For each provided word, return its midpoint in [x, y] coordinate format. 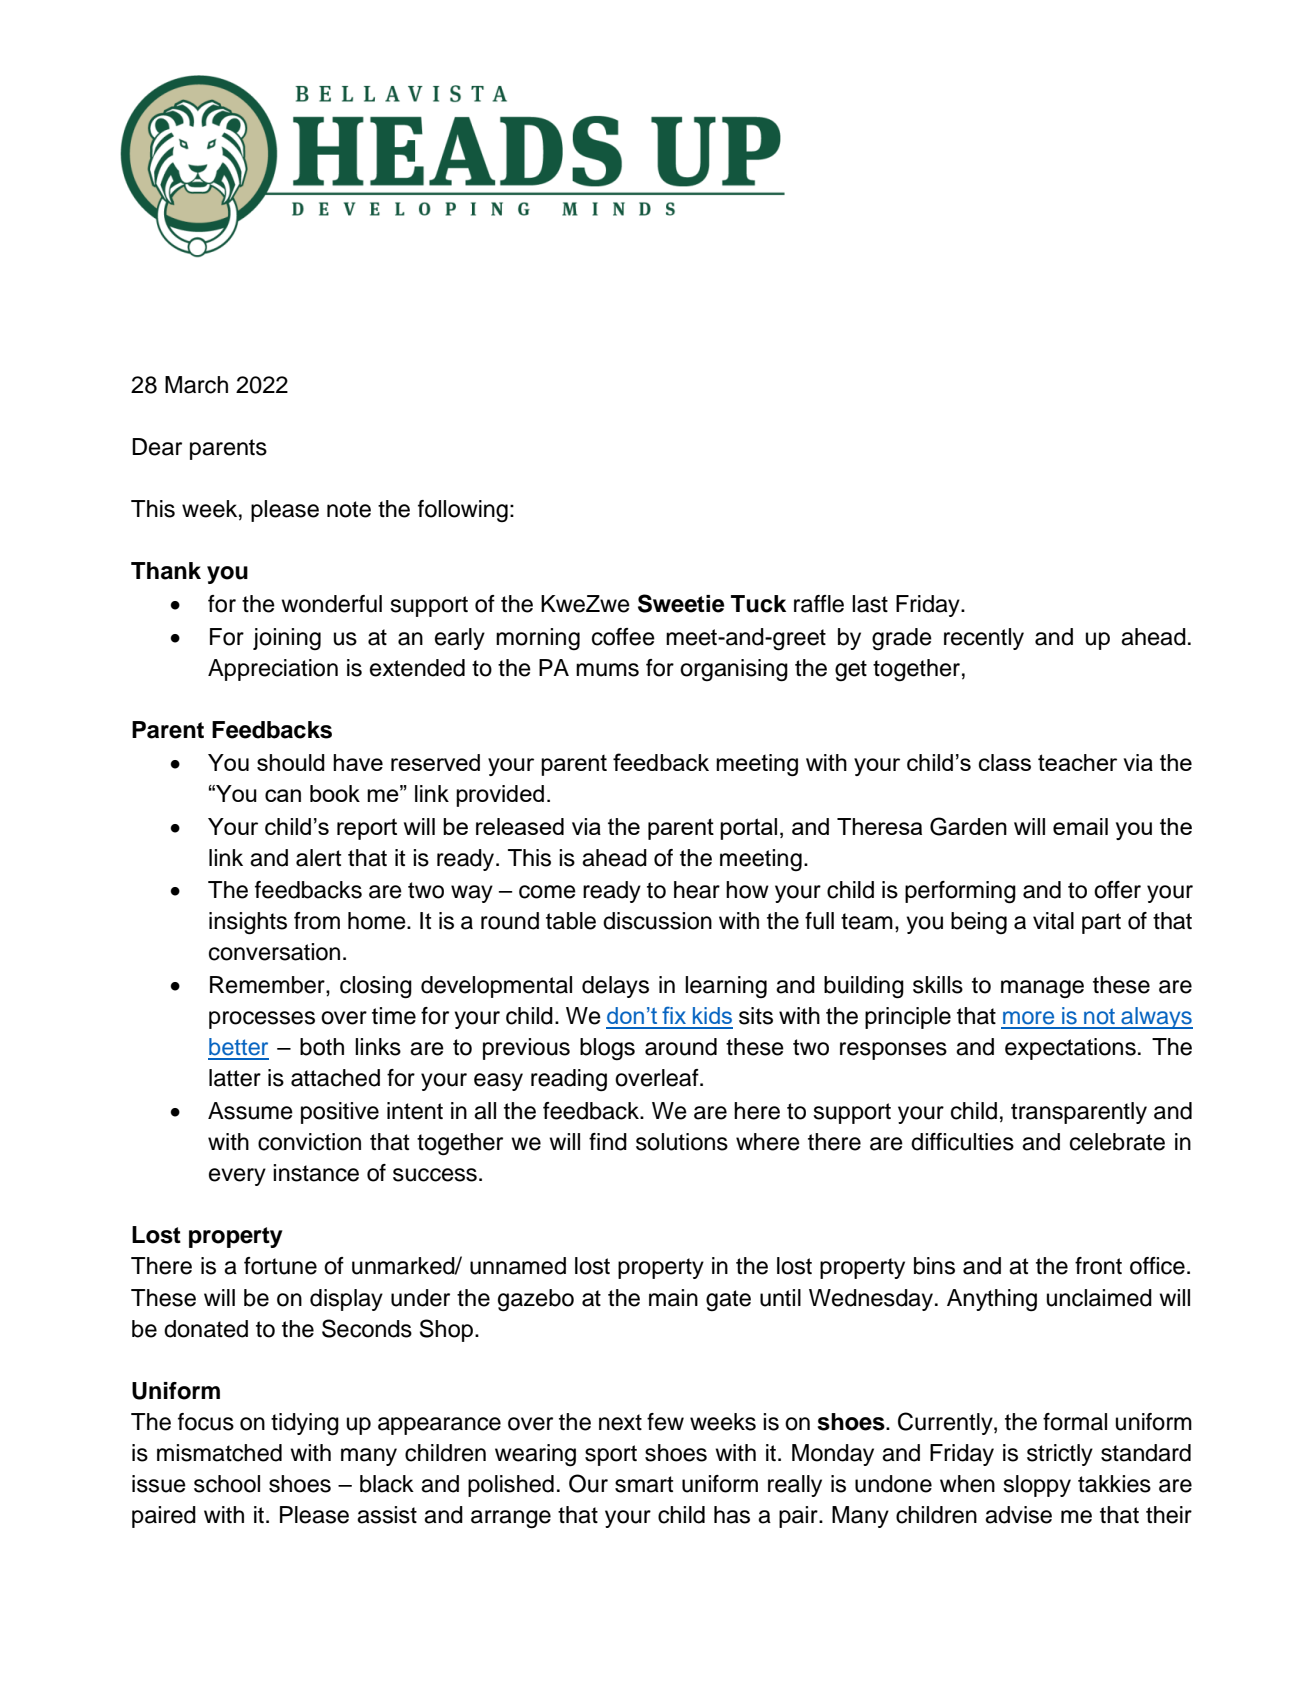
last [870, 604]
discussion [657, 921]
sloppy [1037, 1486]
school [227, 1484]
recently [984, 639]
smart [644, 1484]
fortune [280, 1266]
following [463, 511]
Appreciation [273, 670]
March [196, 385]
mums [607, 670]
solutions [682, 1142]
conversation [274, 952]
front [1098, 1266]
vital [1053, 921]
